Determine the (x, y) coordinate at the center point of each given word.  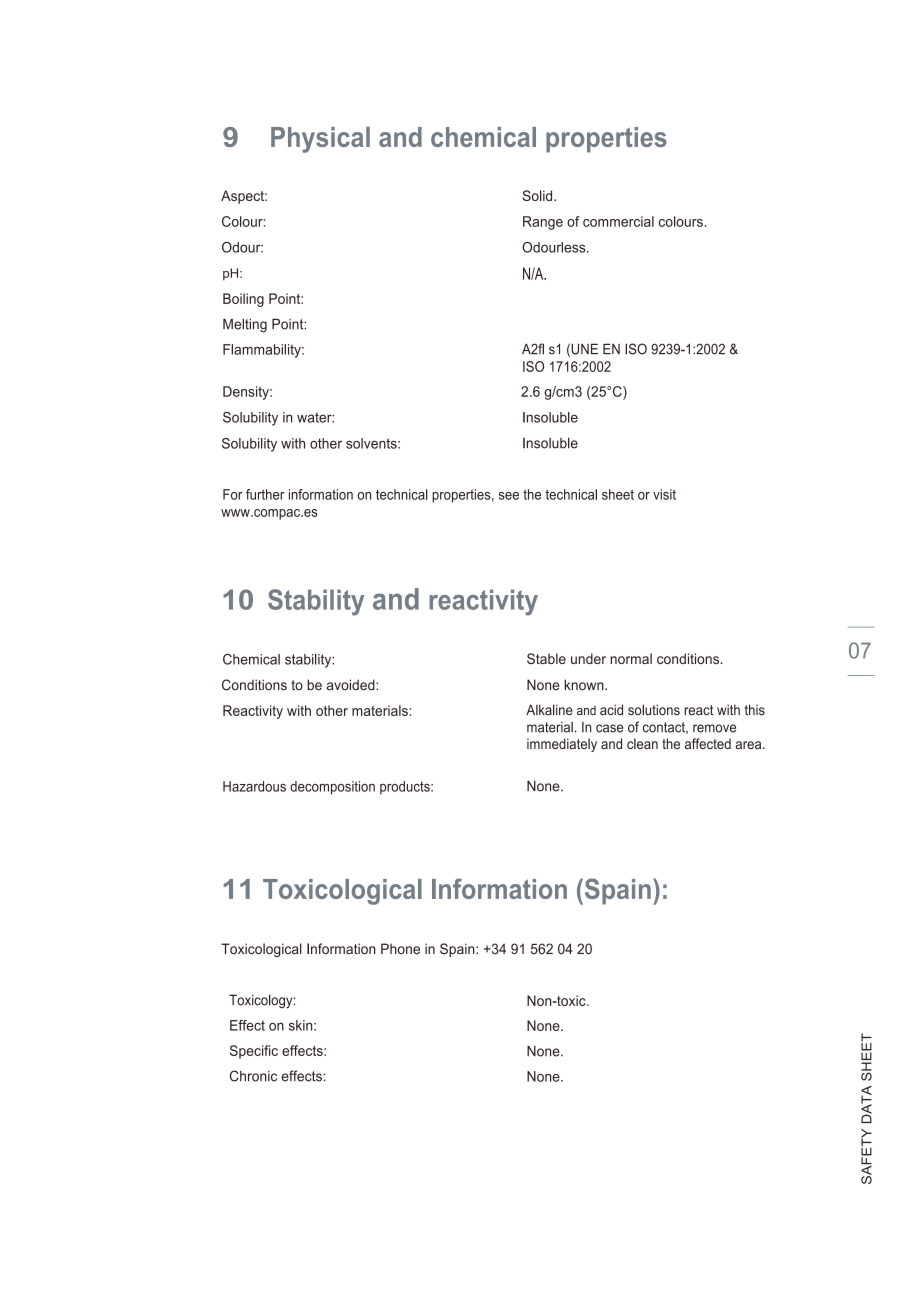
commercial (618, 221)
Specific (254, 1052)
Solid (539, 195)
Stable (546, 658)
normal (631, 658)
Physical (320, 140)
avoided (352, 685)
